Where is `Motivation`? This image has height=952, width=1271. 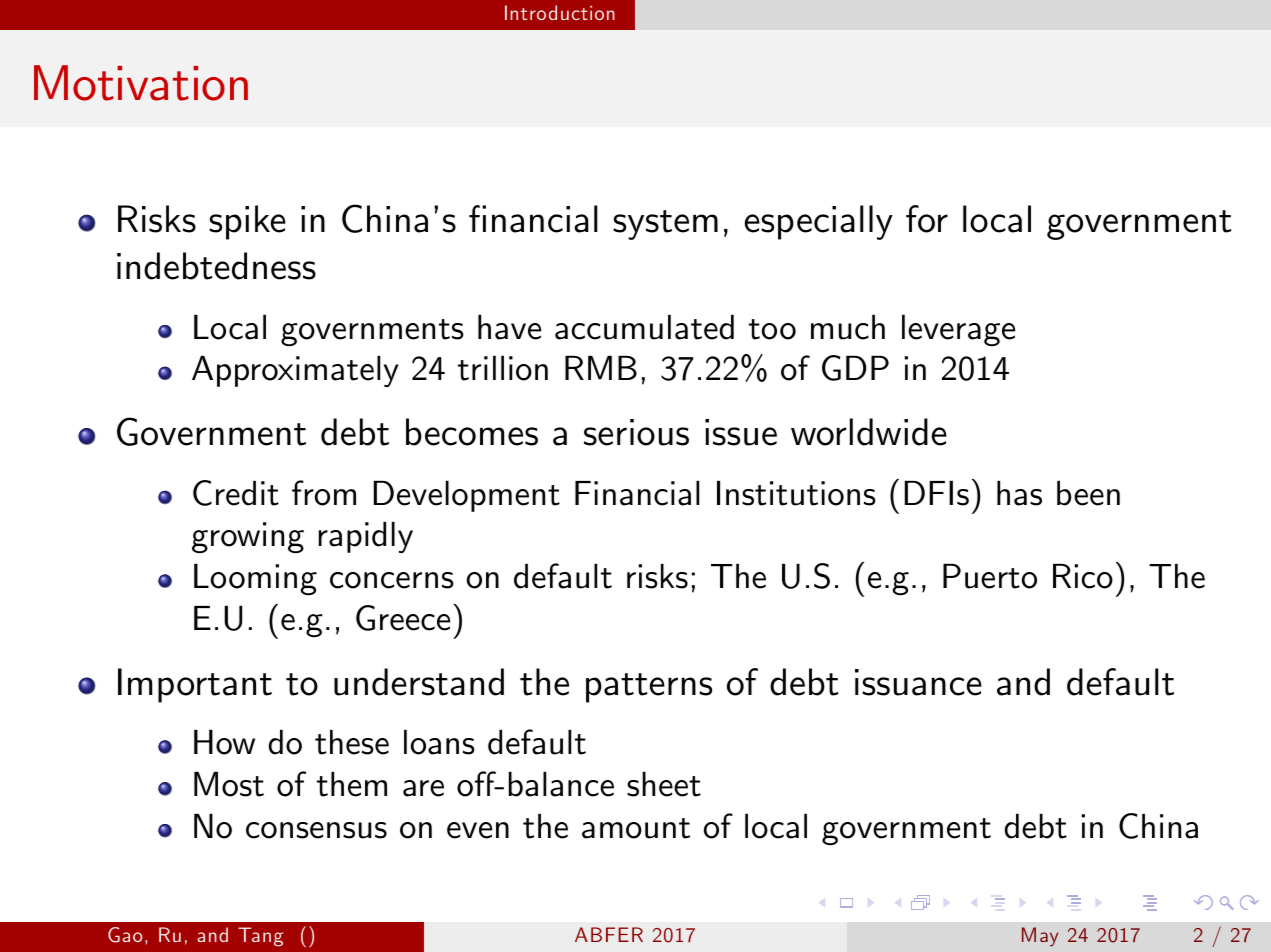
Motivation is located at coordinates (141, 83).
